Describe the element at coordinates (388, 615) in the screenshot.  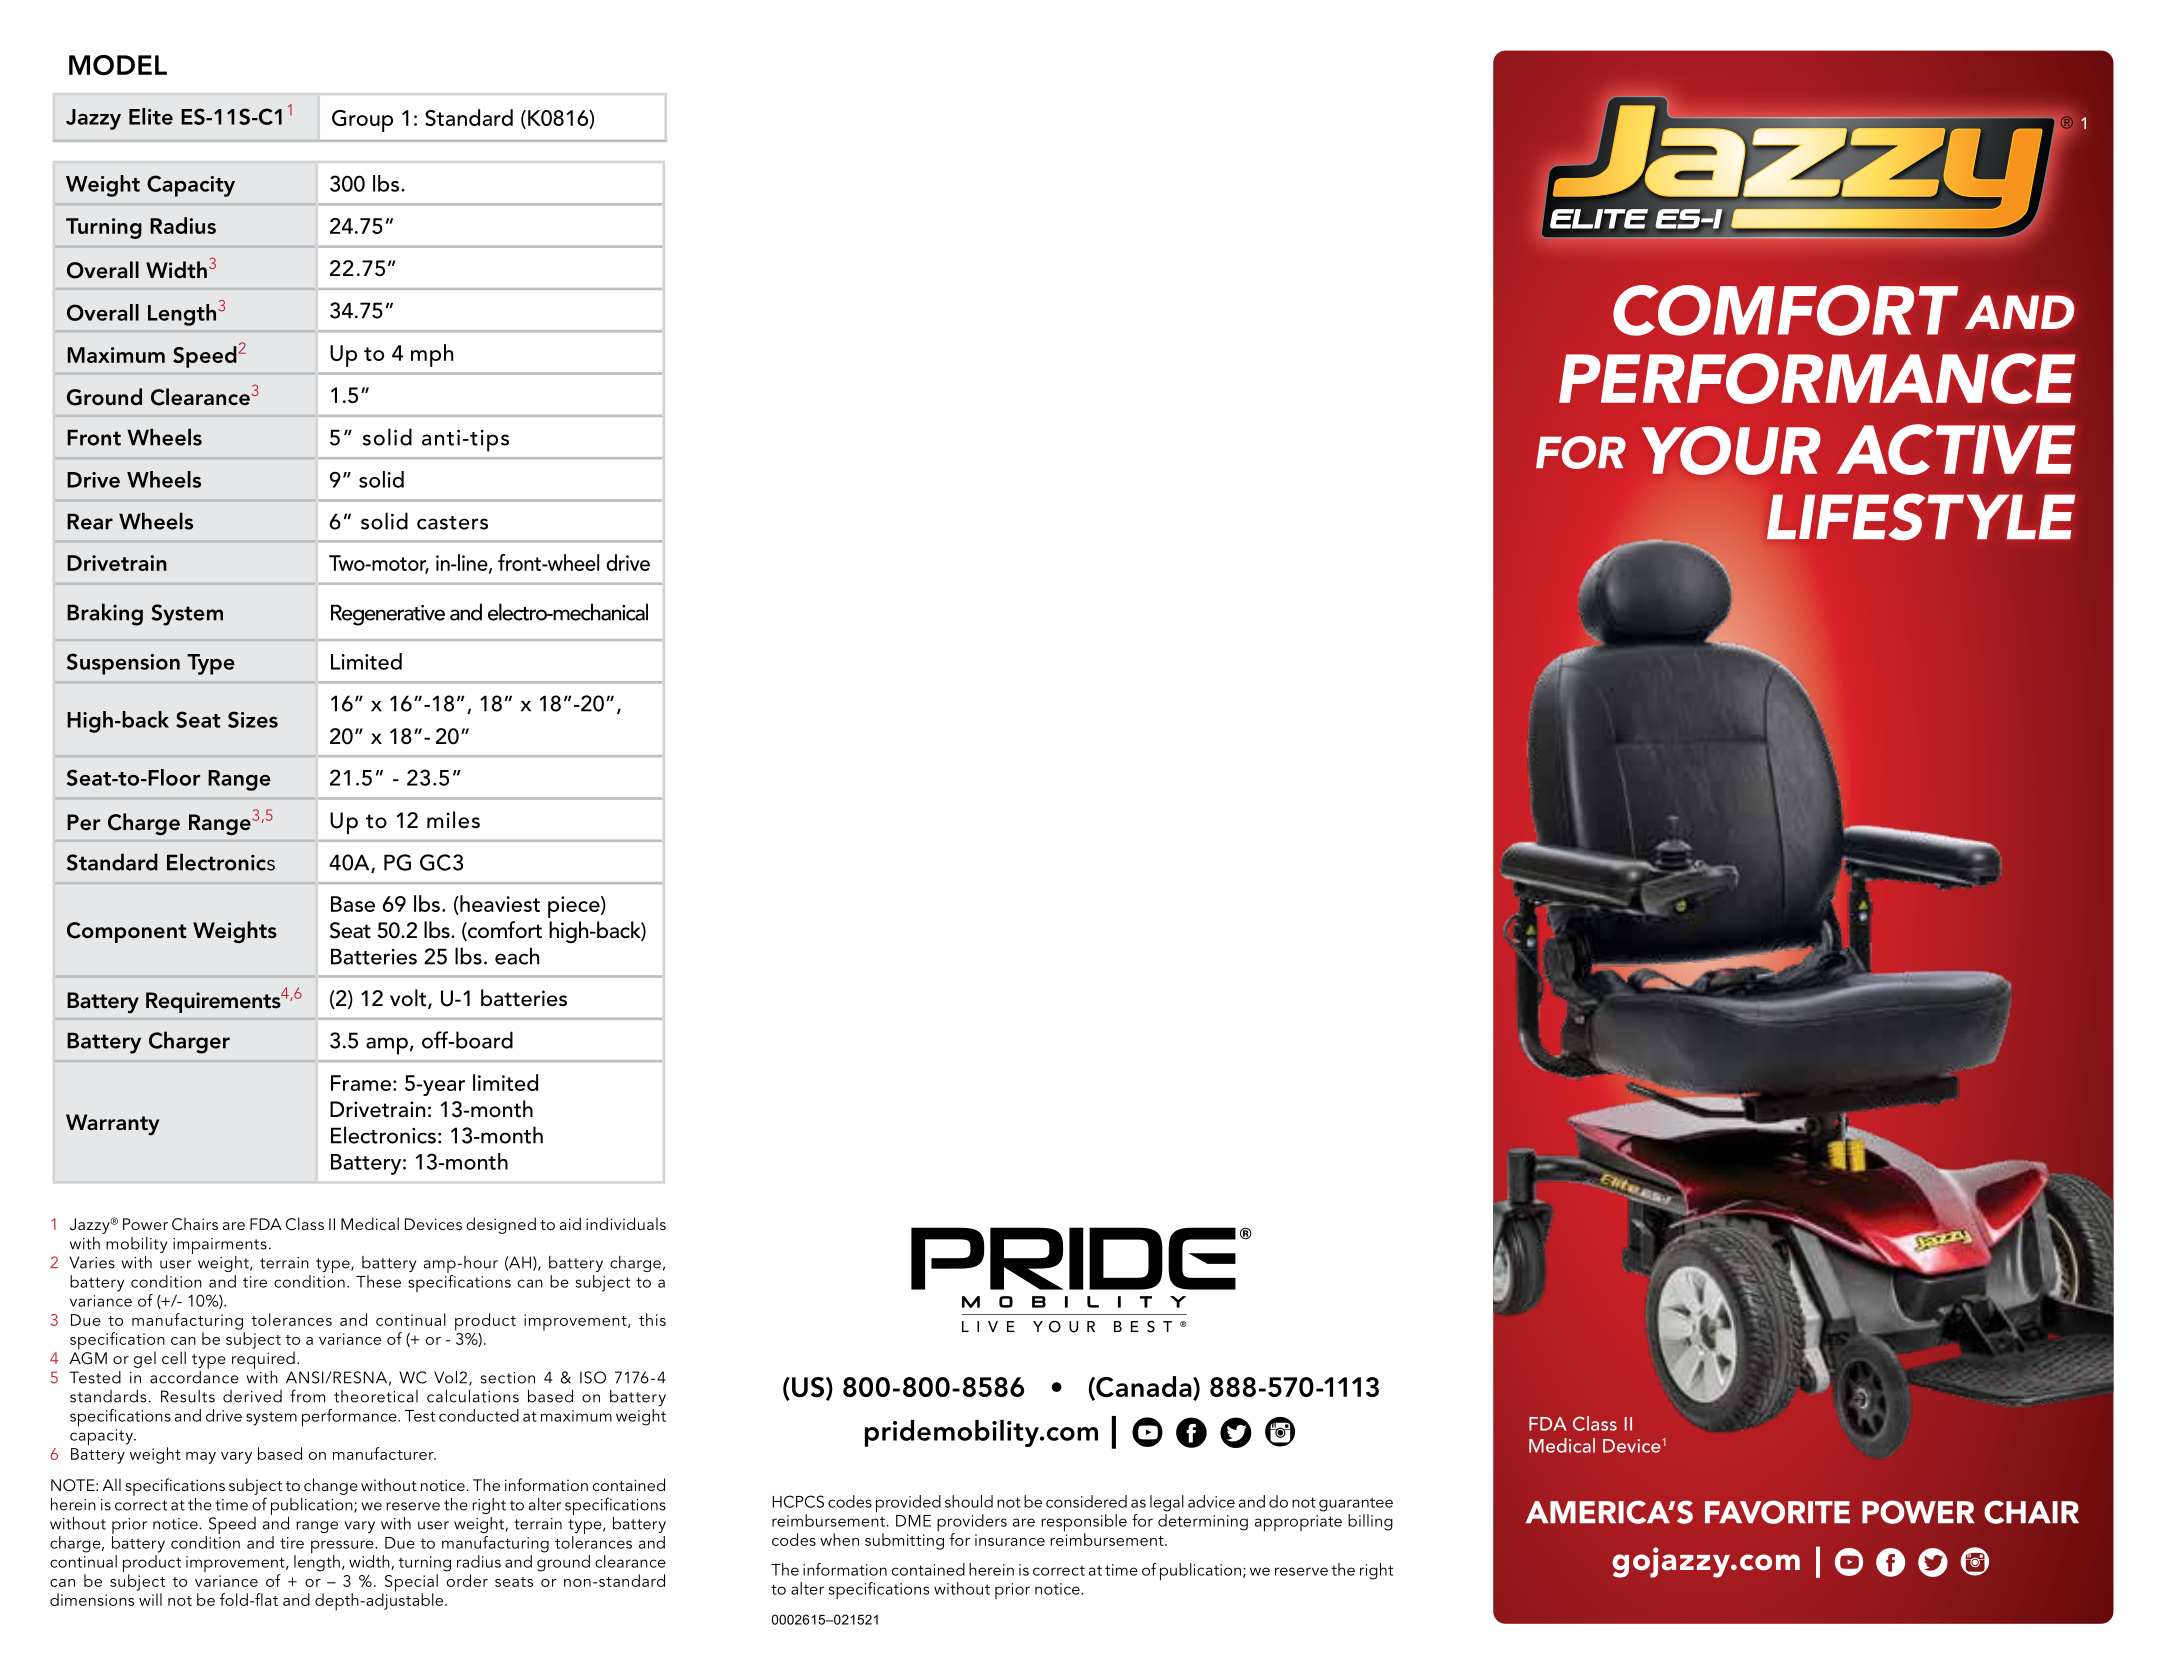
I see `Regenerative` at that location.
